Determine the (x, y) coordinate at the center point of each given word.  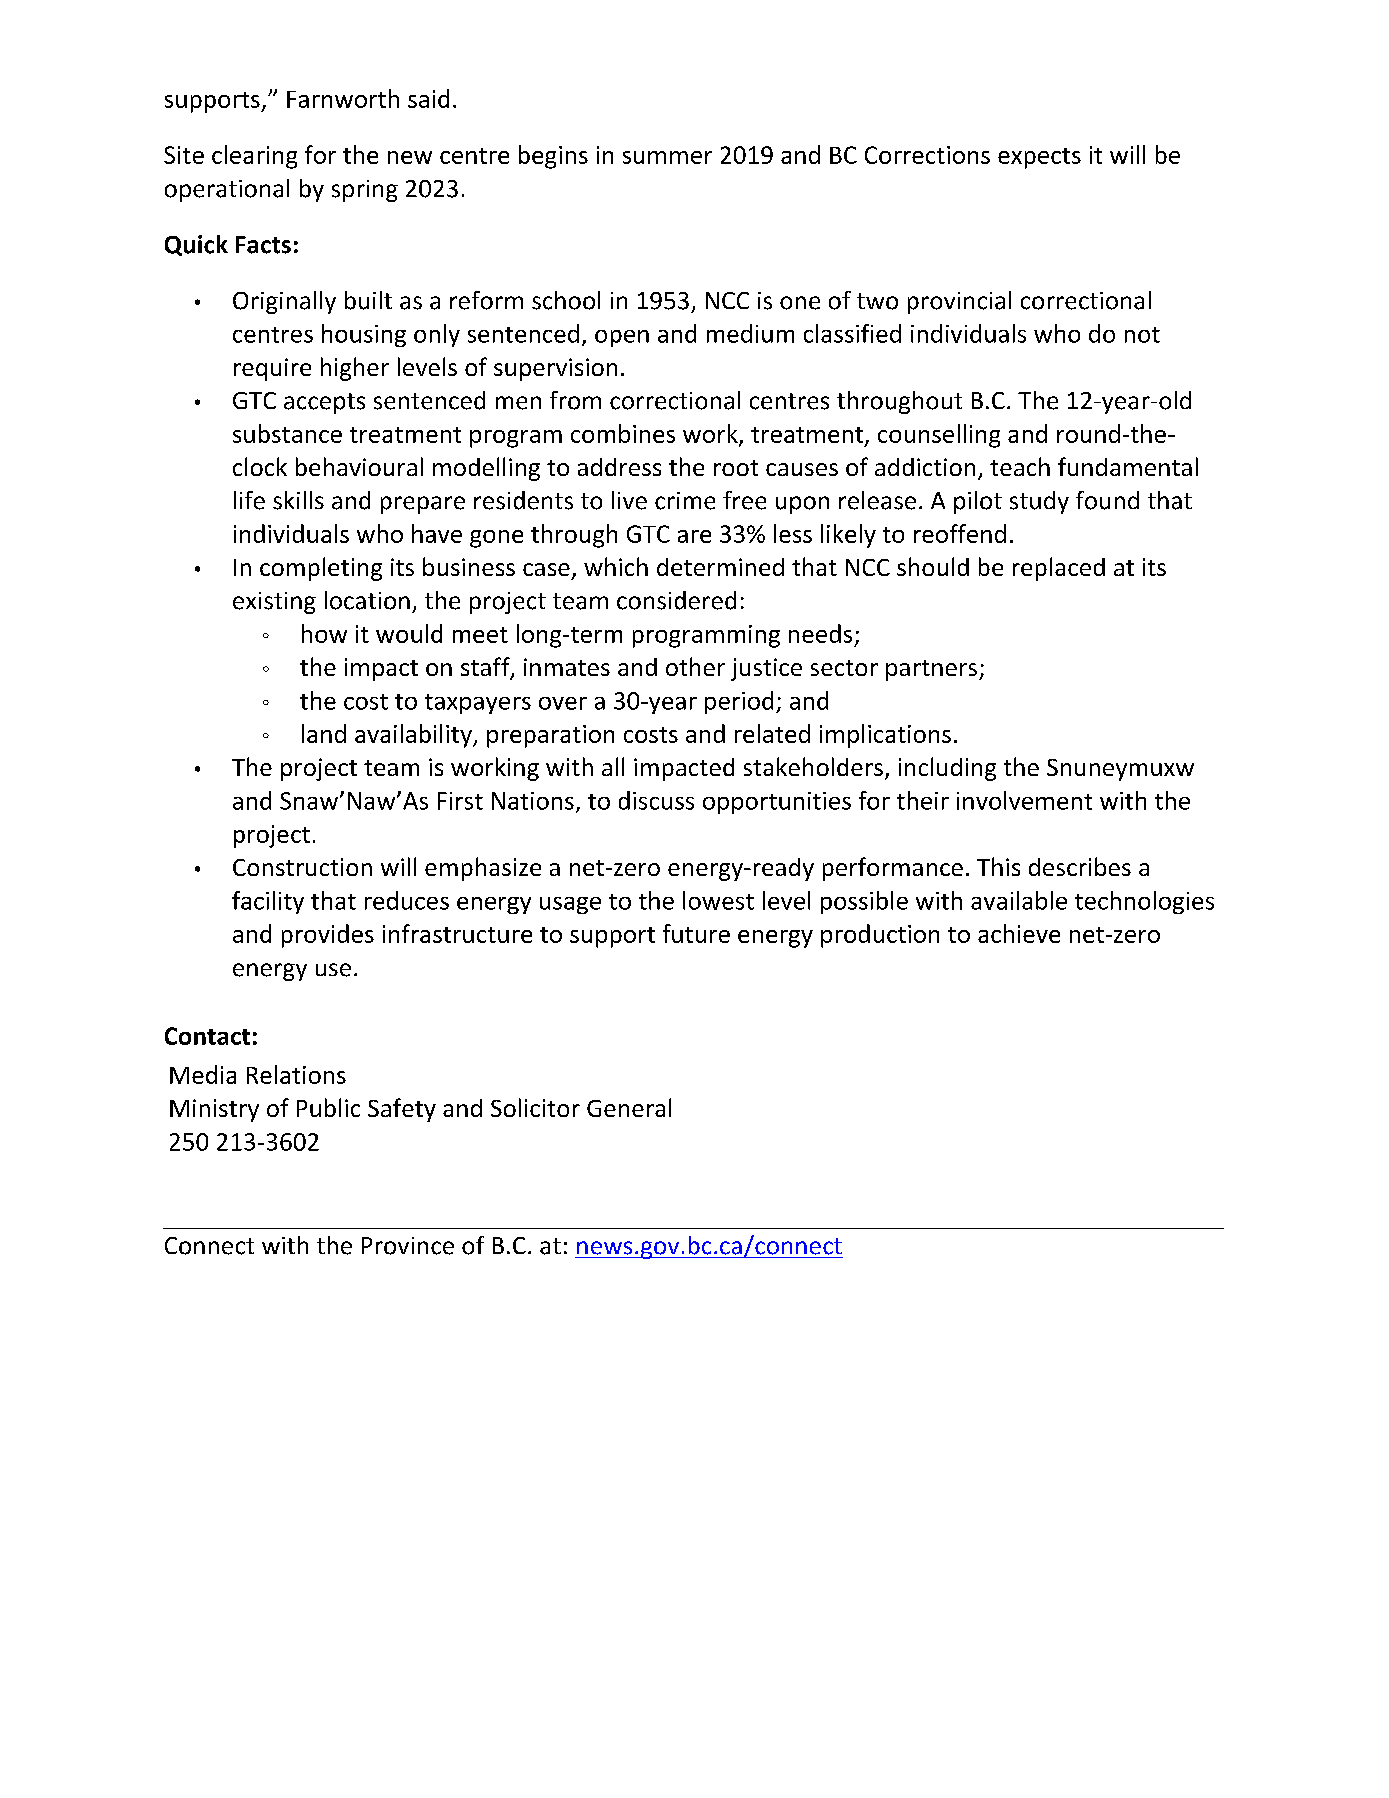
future (696, 933)
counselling (939, 436)
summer (667, 157)
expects (1039, 158)
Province (408, 1246)
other (695, 666)
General (629, 1107)
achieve (1019, 933)
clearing (254, 157)
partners (933, 670)
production (880, 936)
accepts (324, 403)
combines (623, 433)
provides (328, 936)
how (324, 633)
